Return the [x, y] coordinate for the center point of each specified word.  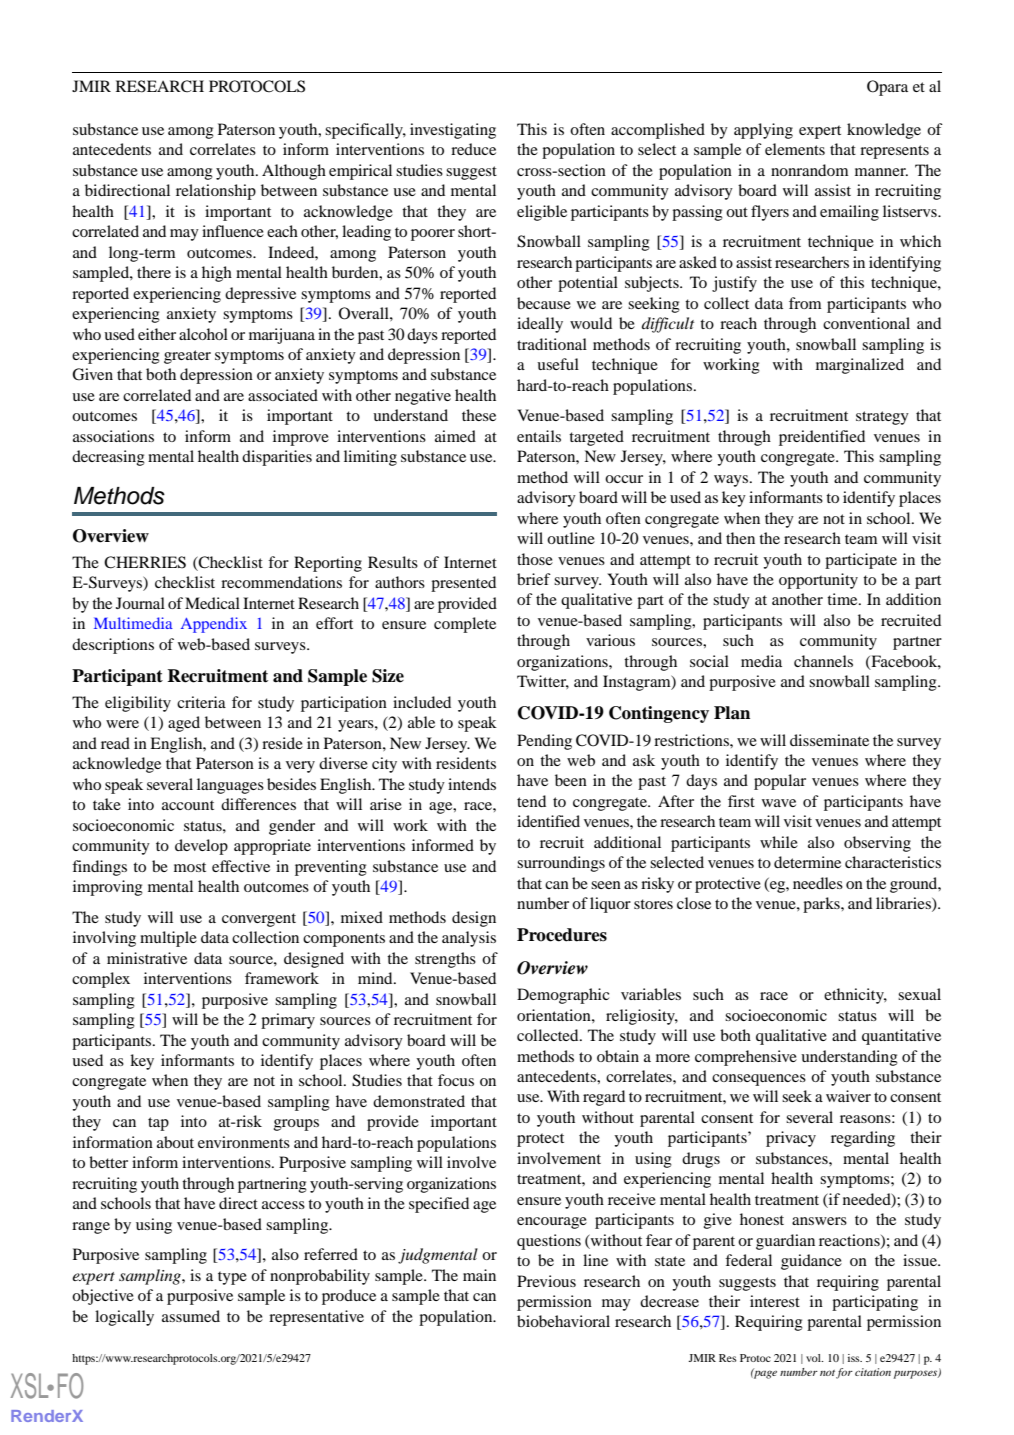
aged [184, 724]
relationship [216, 192]
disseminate [829, 740]
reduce [473, 149]
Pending [544, 742]
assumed [191, 1316]
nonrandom [809, 170]
